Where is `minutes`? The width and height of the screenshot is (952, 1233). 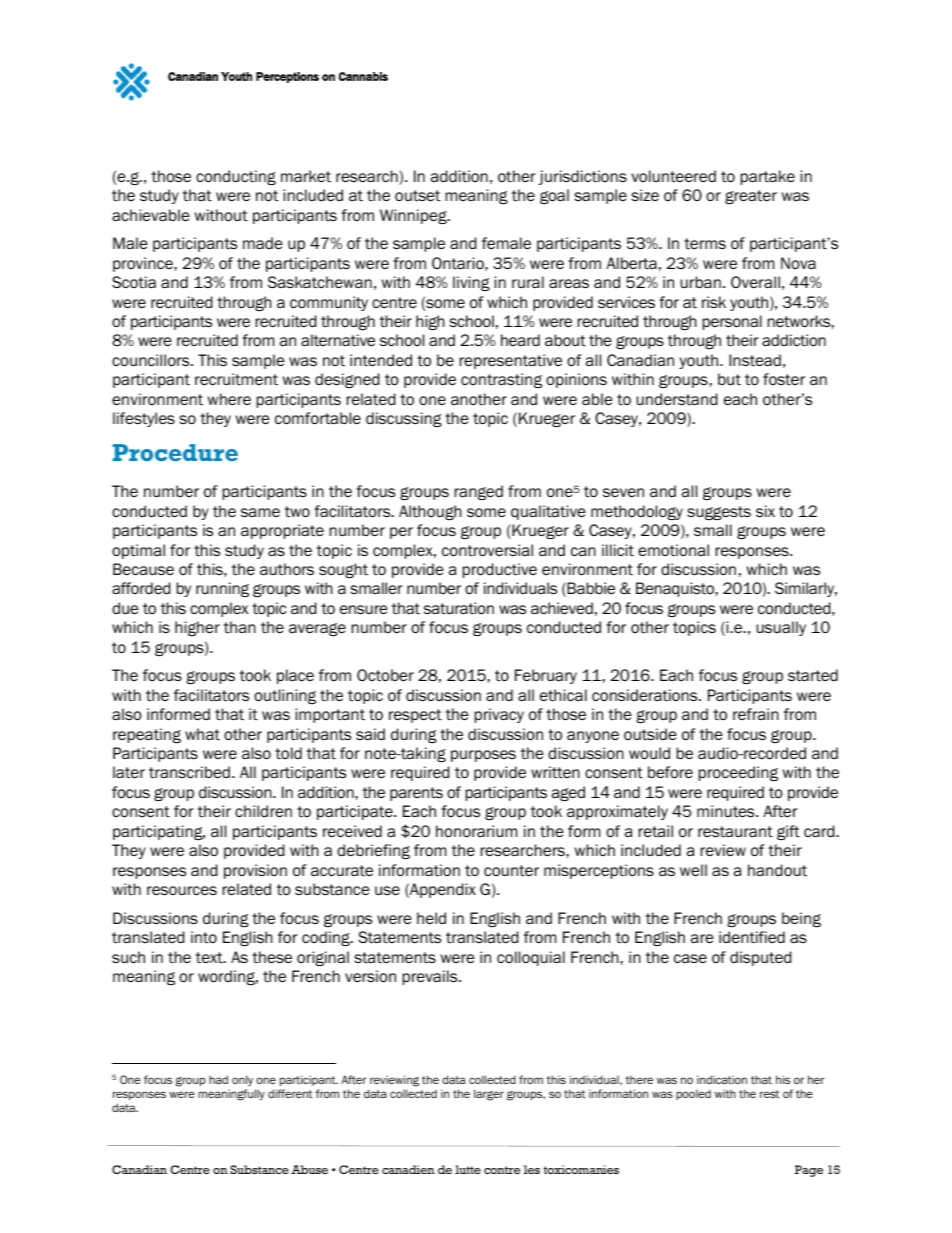 minutes is located at coordinates (727, 811).
